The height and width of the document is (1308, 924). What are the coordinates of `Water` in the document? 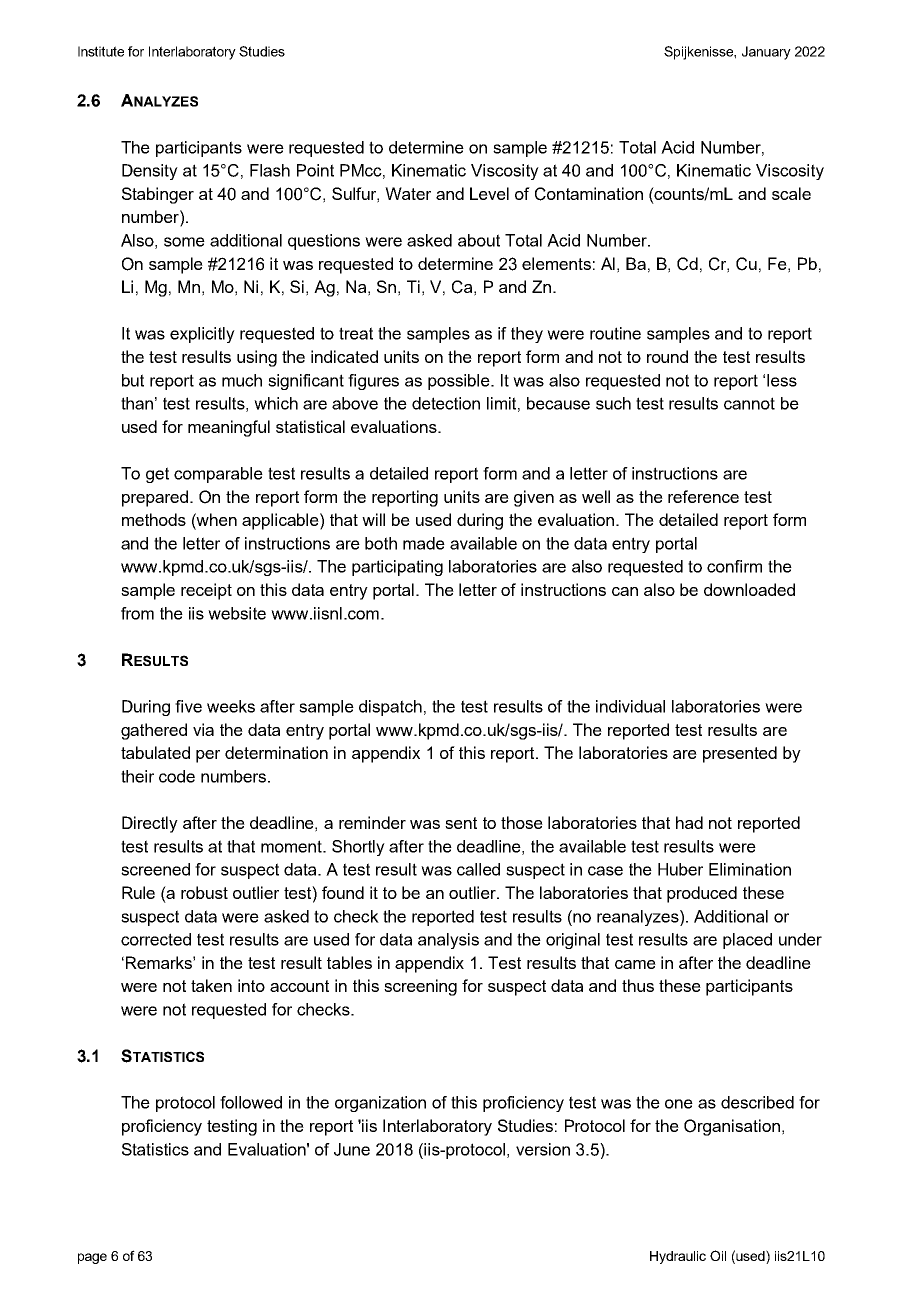 It's located at (408, 193).
